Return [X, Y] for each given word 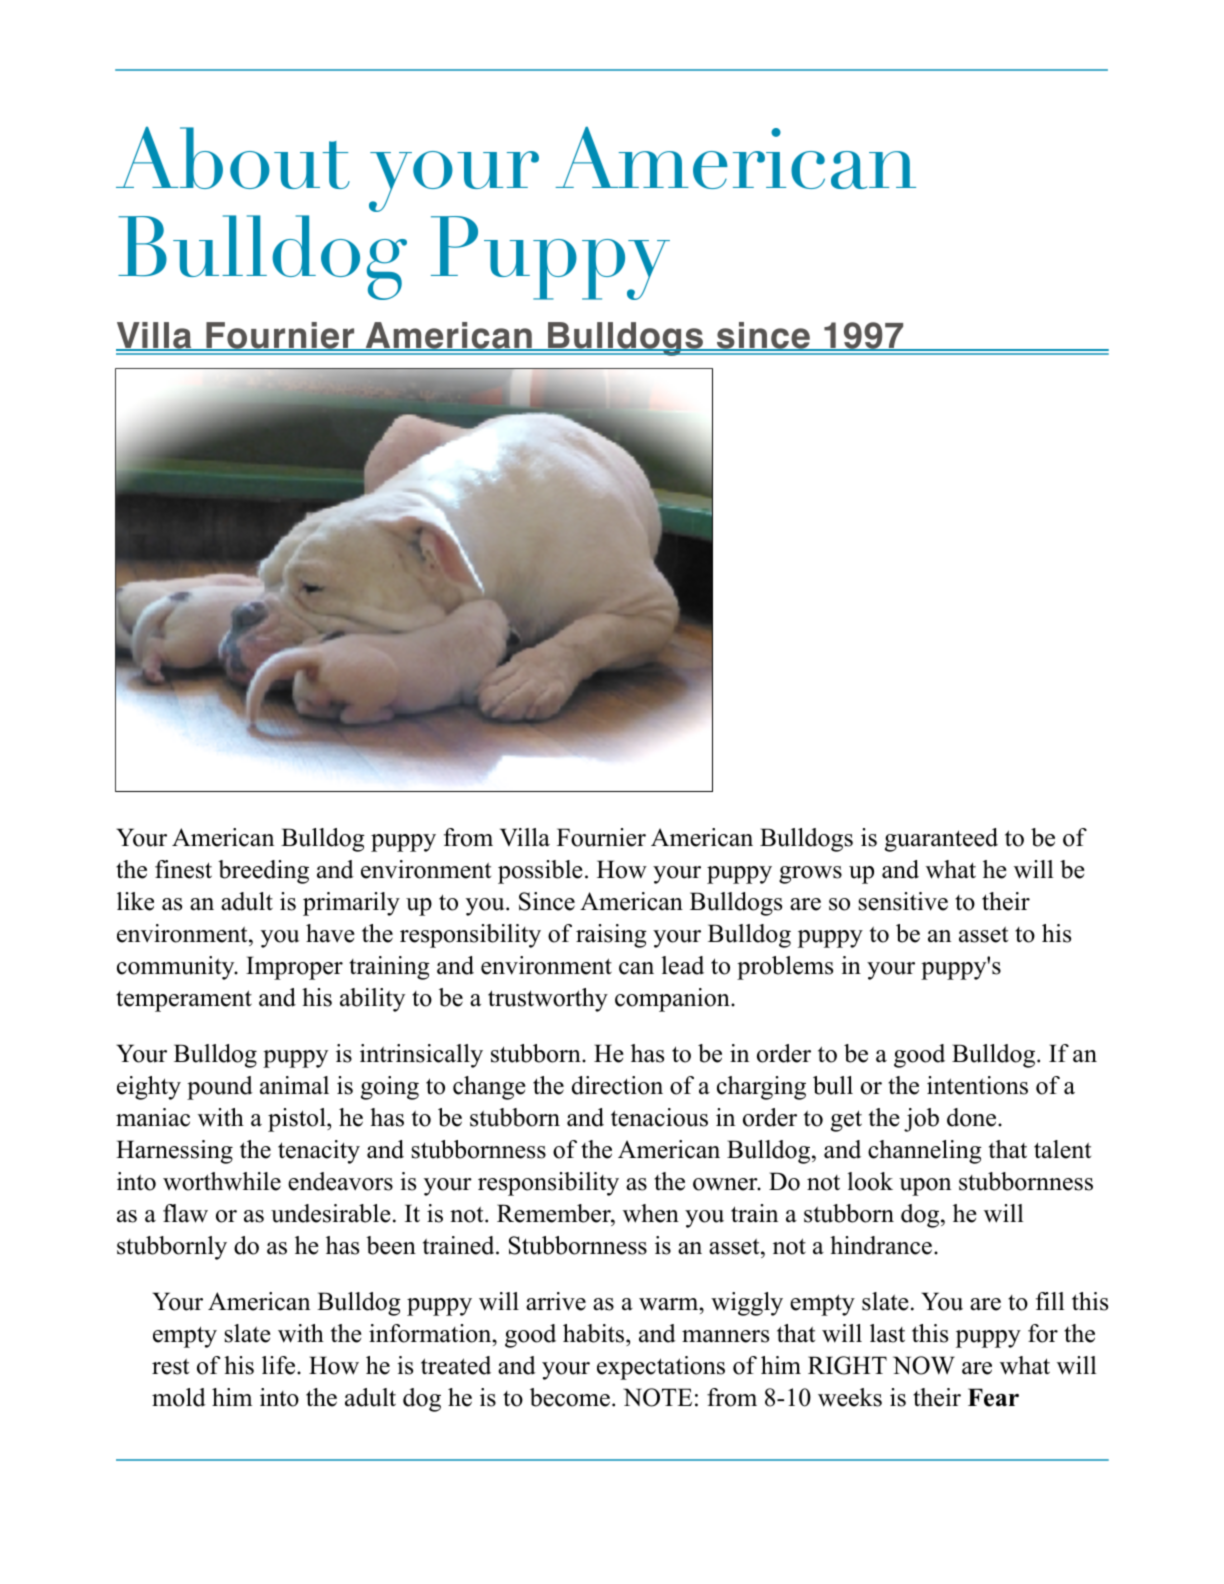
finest [183, 869]
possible [540, 872]
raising [611, 936]
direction [617, 1085]
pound [220, 1088]
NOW [924, 1365]
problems [785, 968]
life [278, 1365]
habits [595, 1333]
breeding [263, 872]
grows [810, 875]
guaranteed [941, 840]
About [233, 158]
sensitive [903, 901]
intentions [977, 1085]
